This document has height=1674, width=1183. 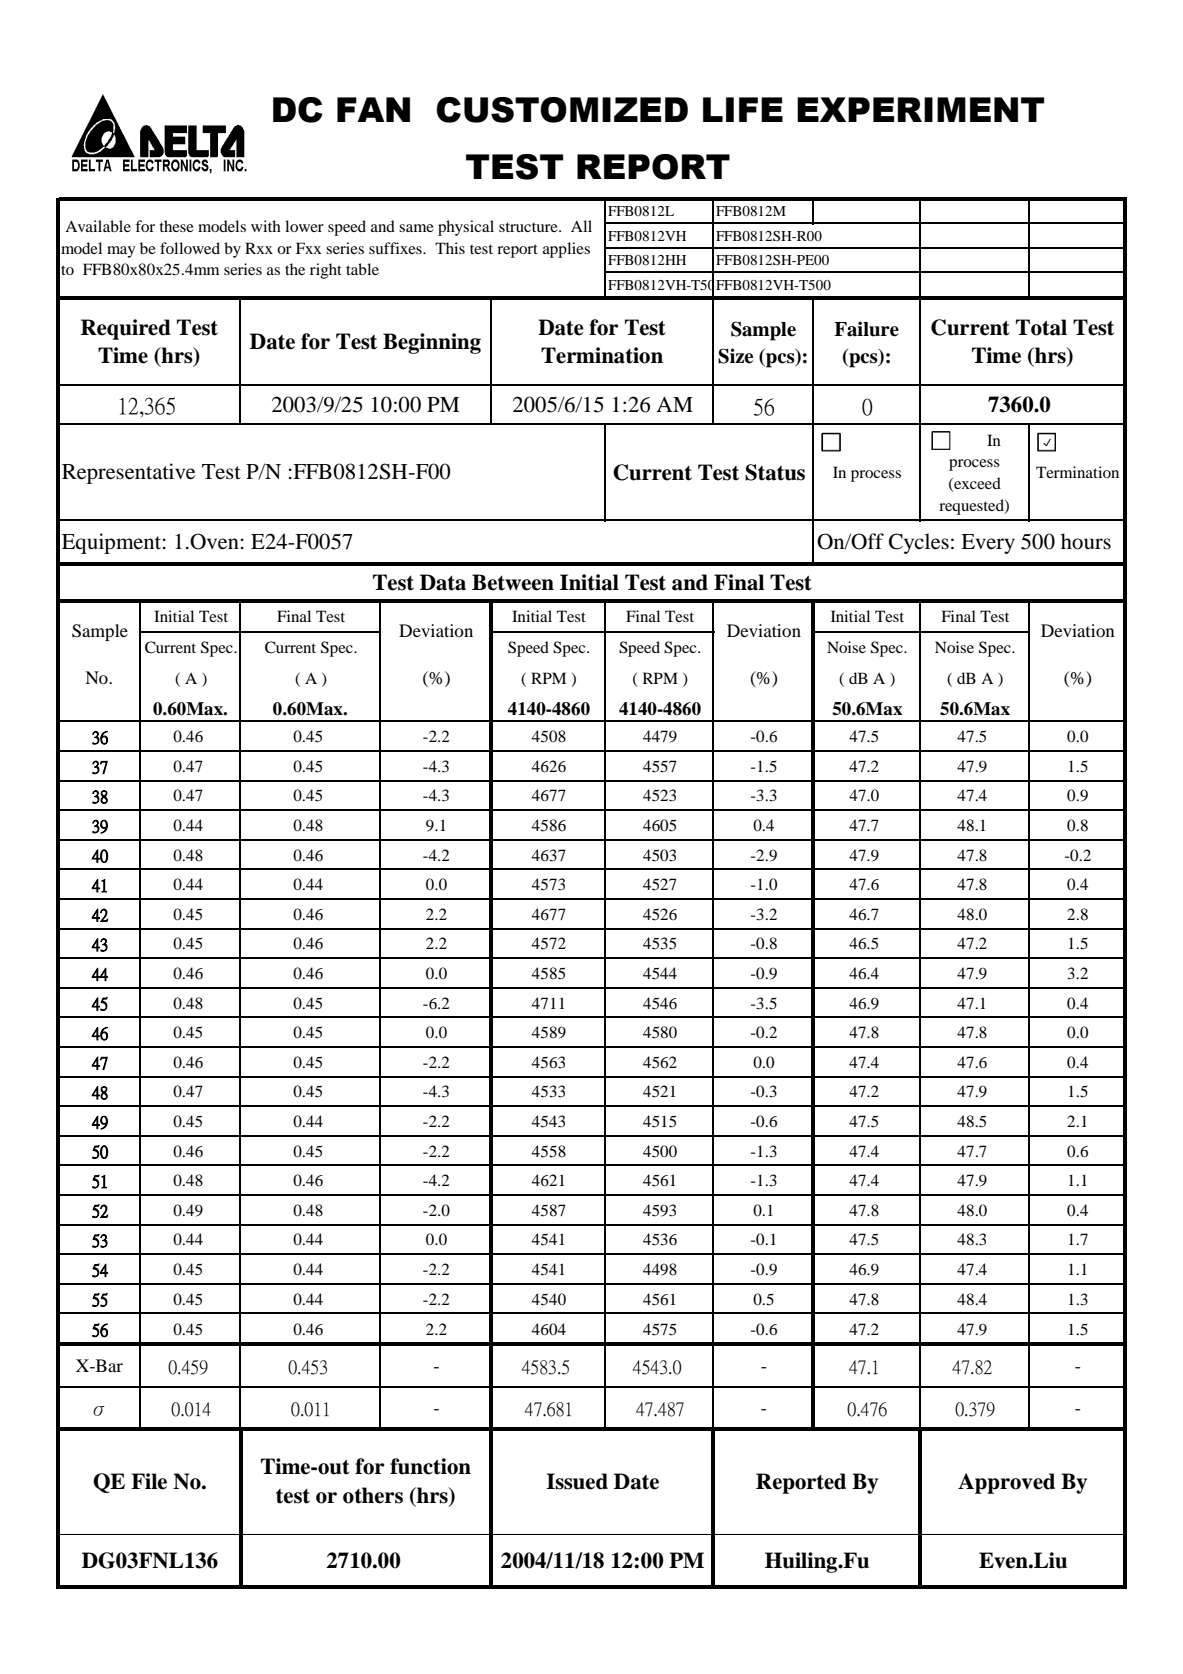 I want to click on Data, so click(x=443, y=582).
